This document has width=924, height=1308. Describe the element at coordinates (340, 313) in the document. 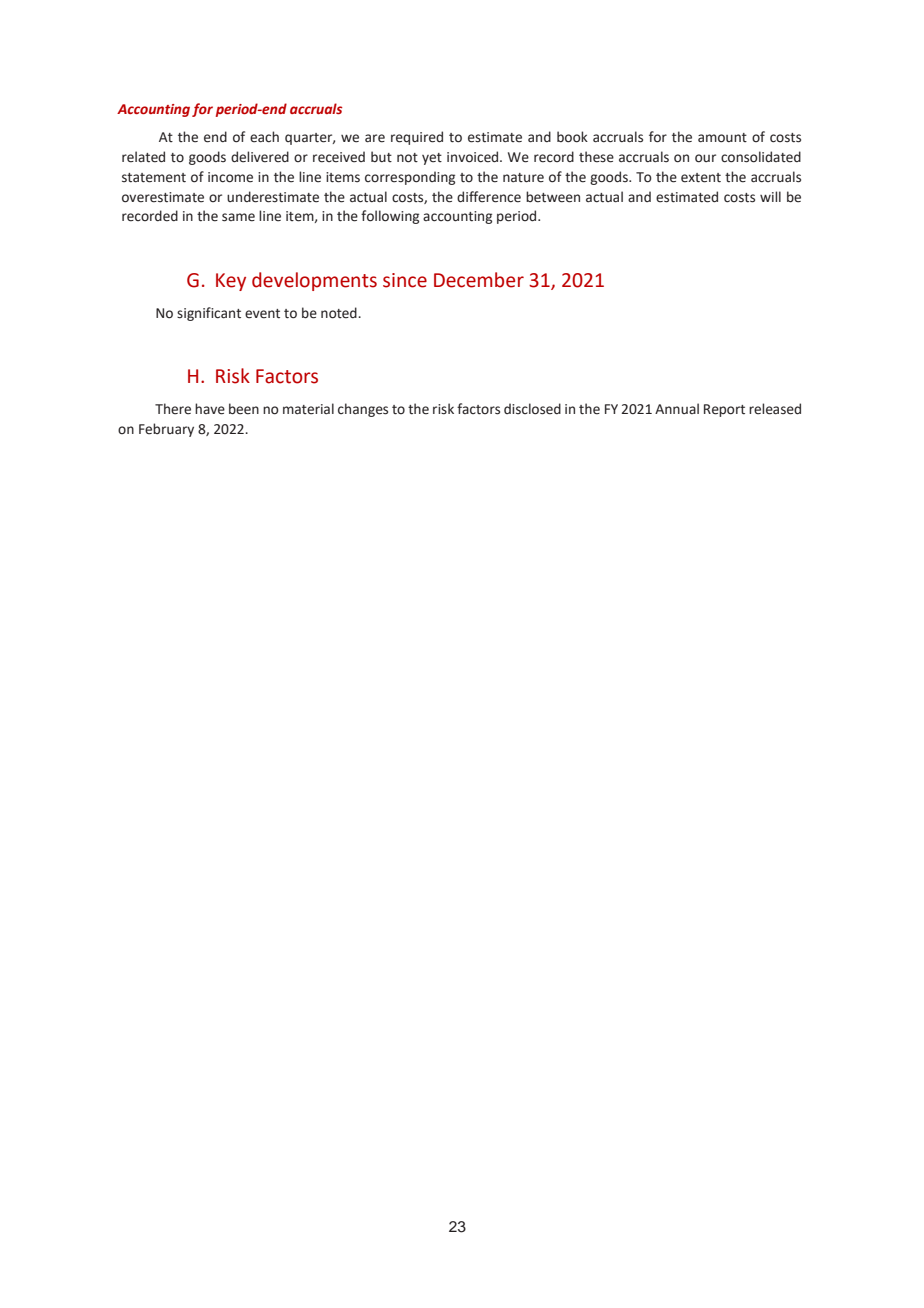

I see `noted` at that location.
